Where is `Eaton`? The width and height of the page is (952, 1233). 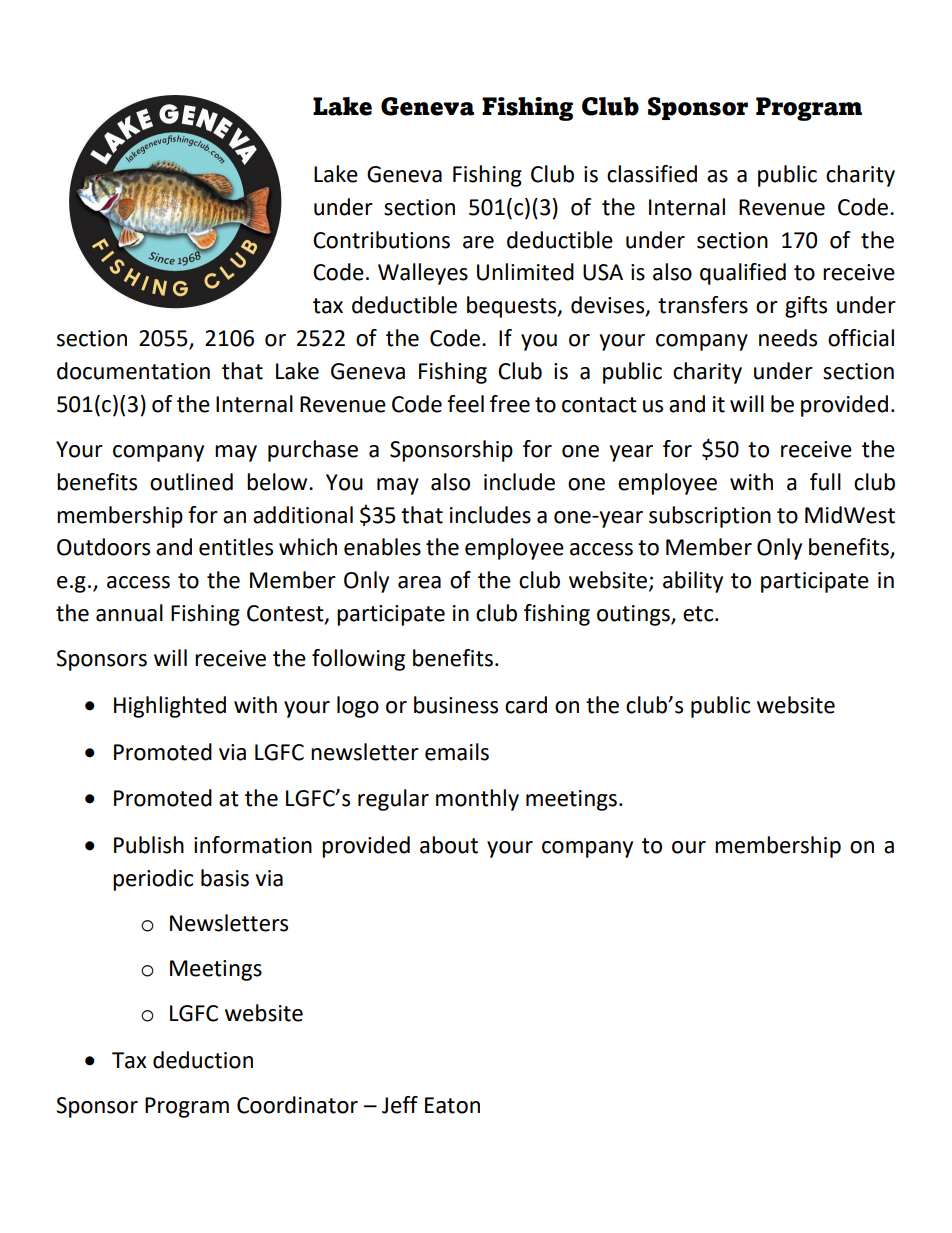
Eaton is located at coordinates (452, 1105).
